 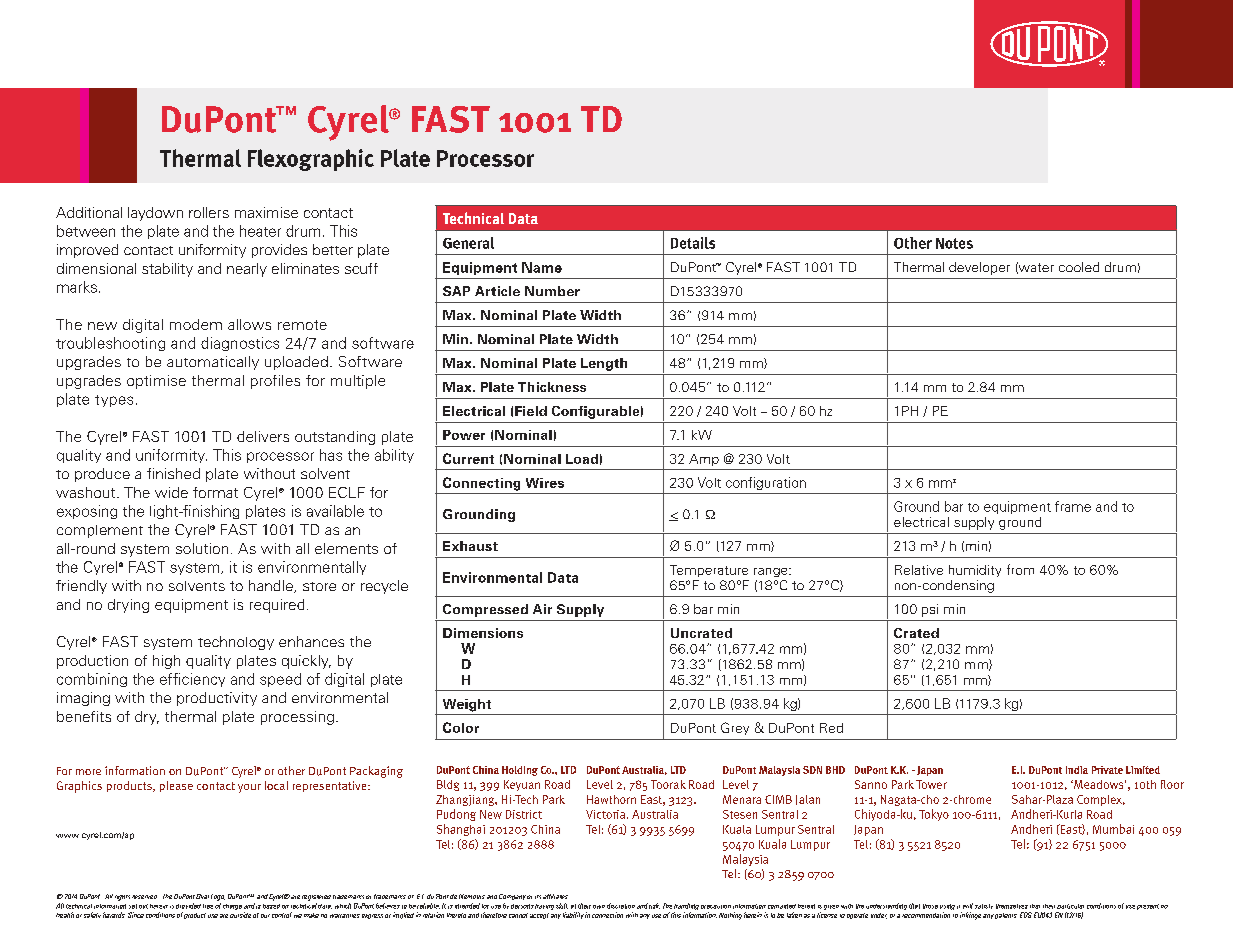 What do you see at coordinates (735, 728) in the document?
I see `Grey` at bounding box center [735, 728].
